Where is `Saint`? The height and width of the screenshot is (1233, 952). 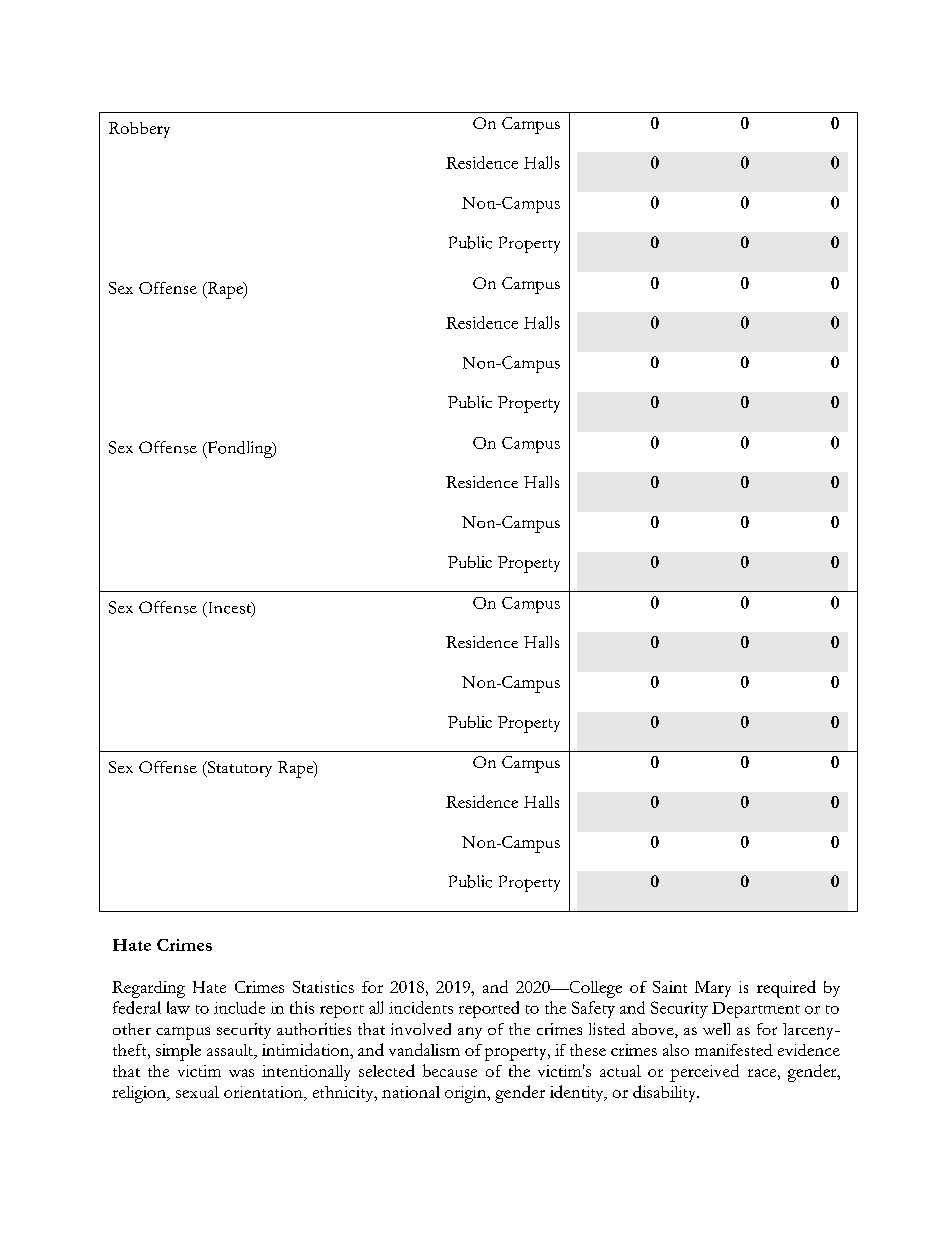 Saint is located at coordinates (670, 987).
